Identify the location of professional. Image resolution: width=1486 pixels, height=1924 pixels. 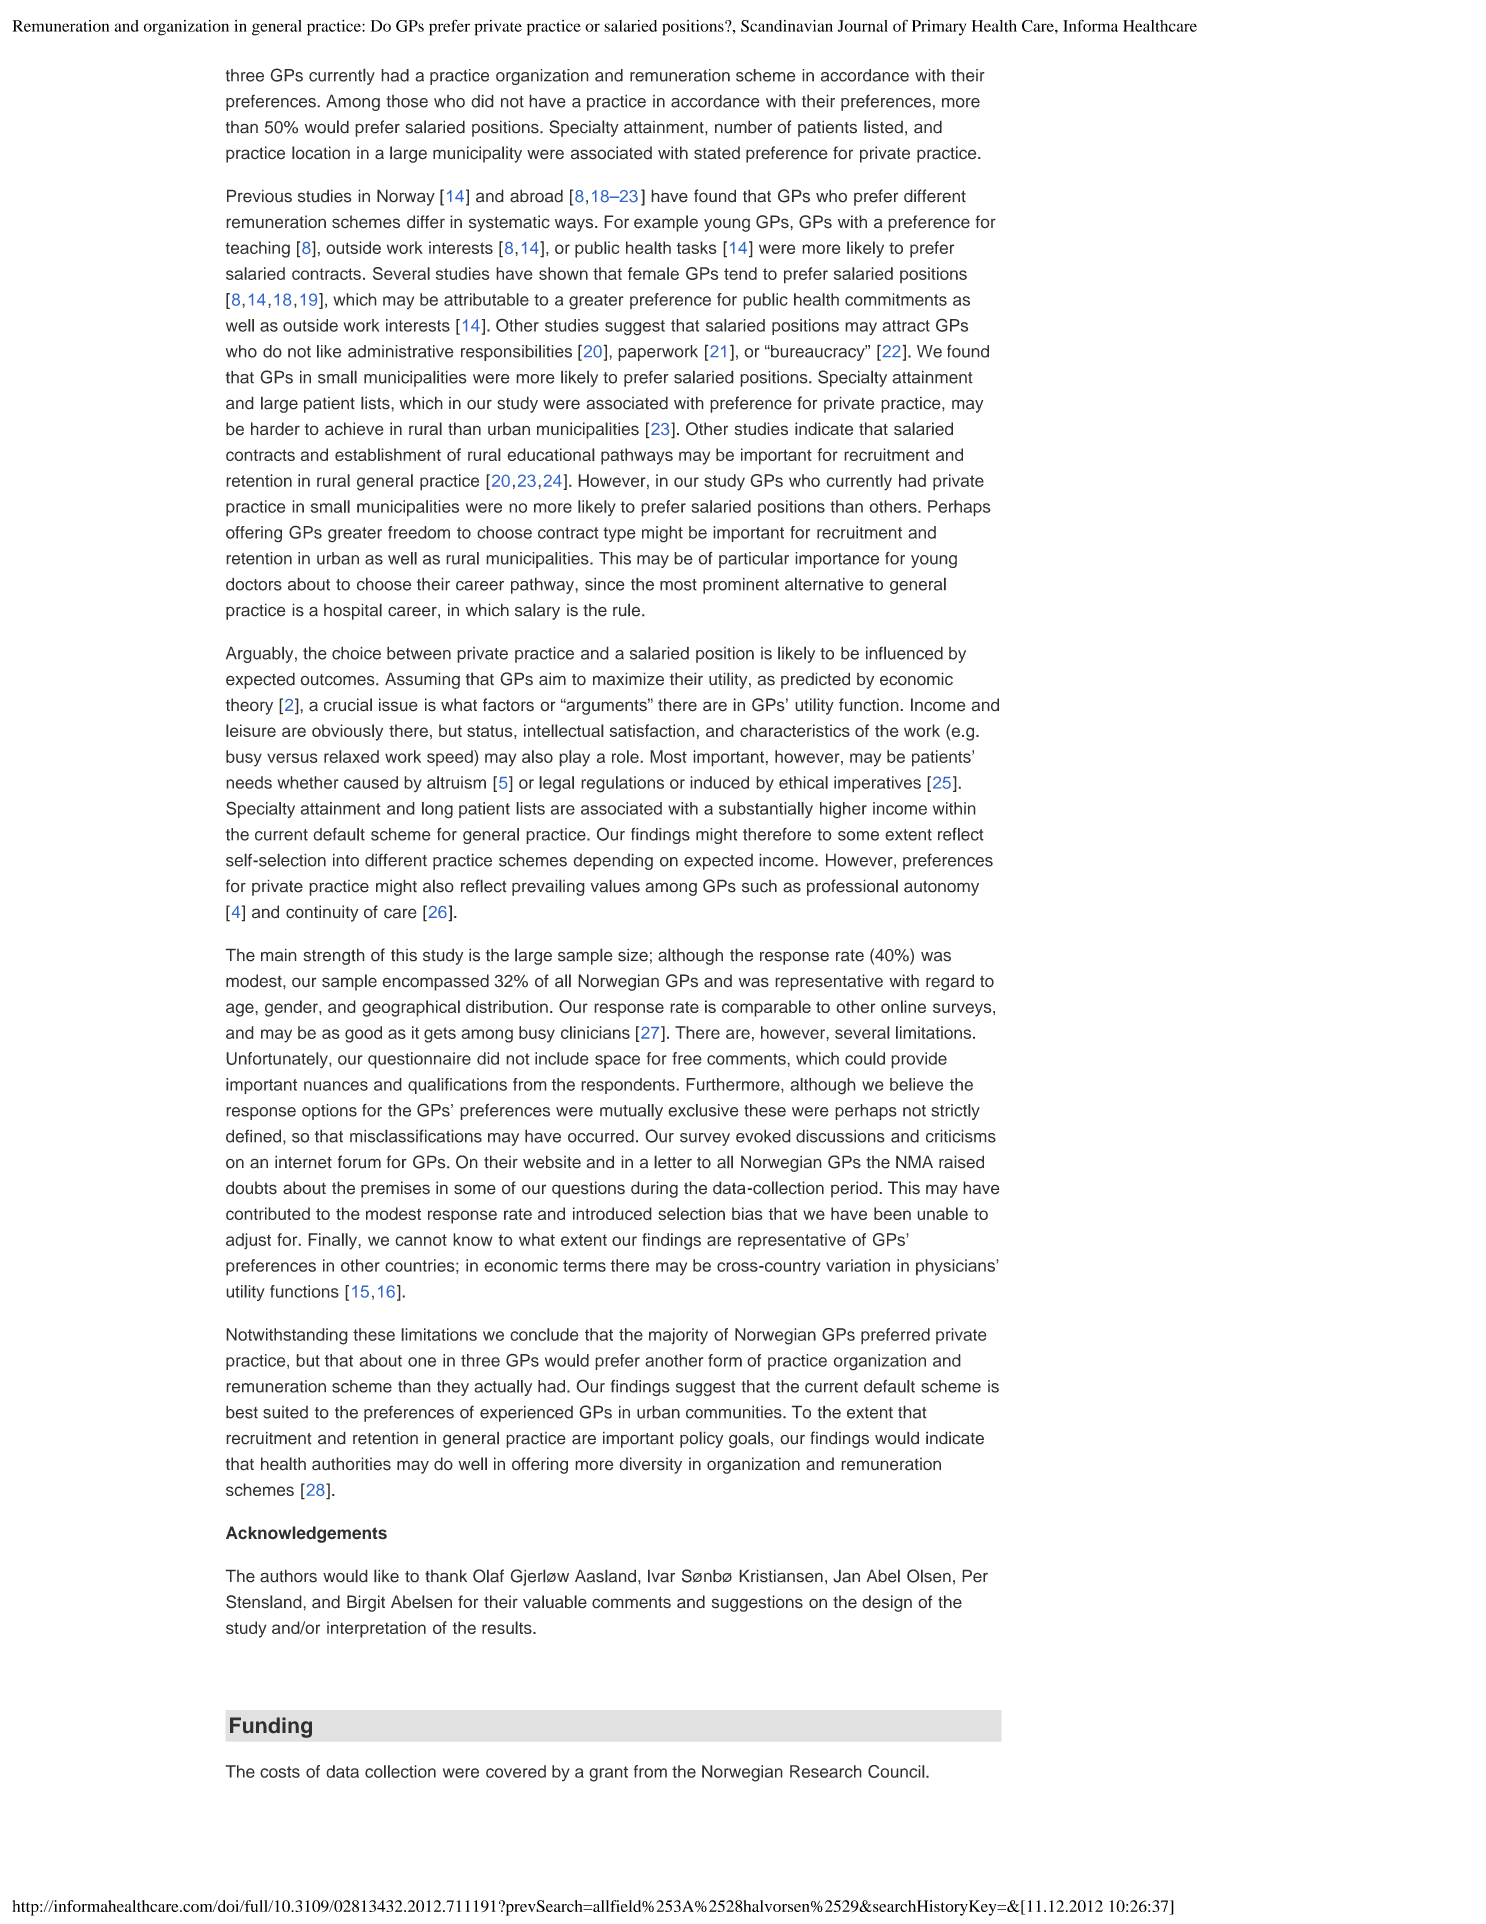
(852, 887).
